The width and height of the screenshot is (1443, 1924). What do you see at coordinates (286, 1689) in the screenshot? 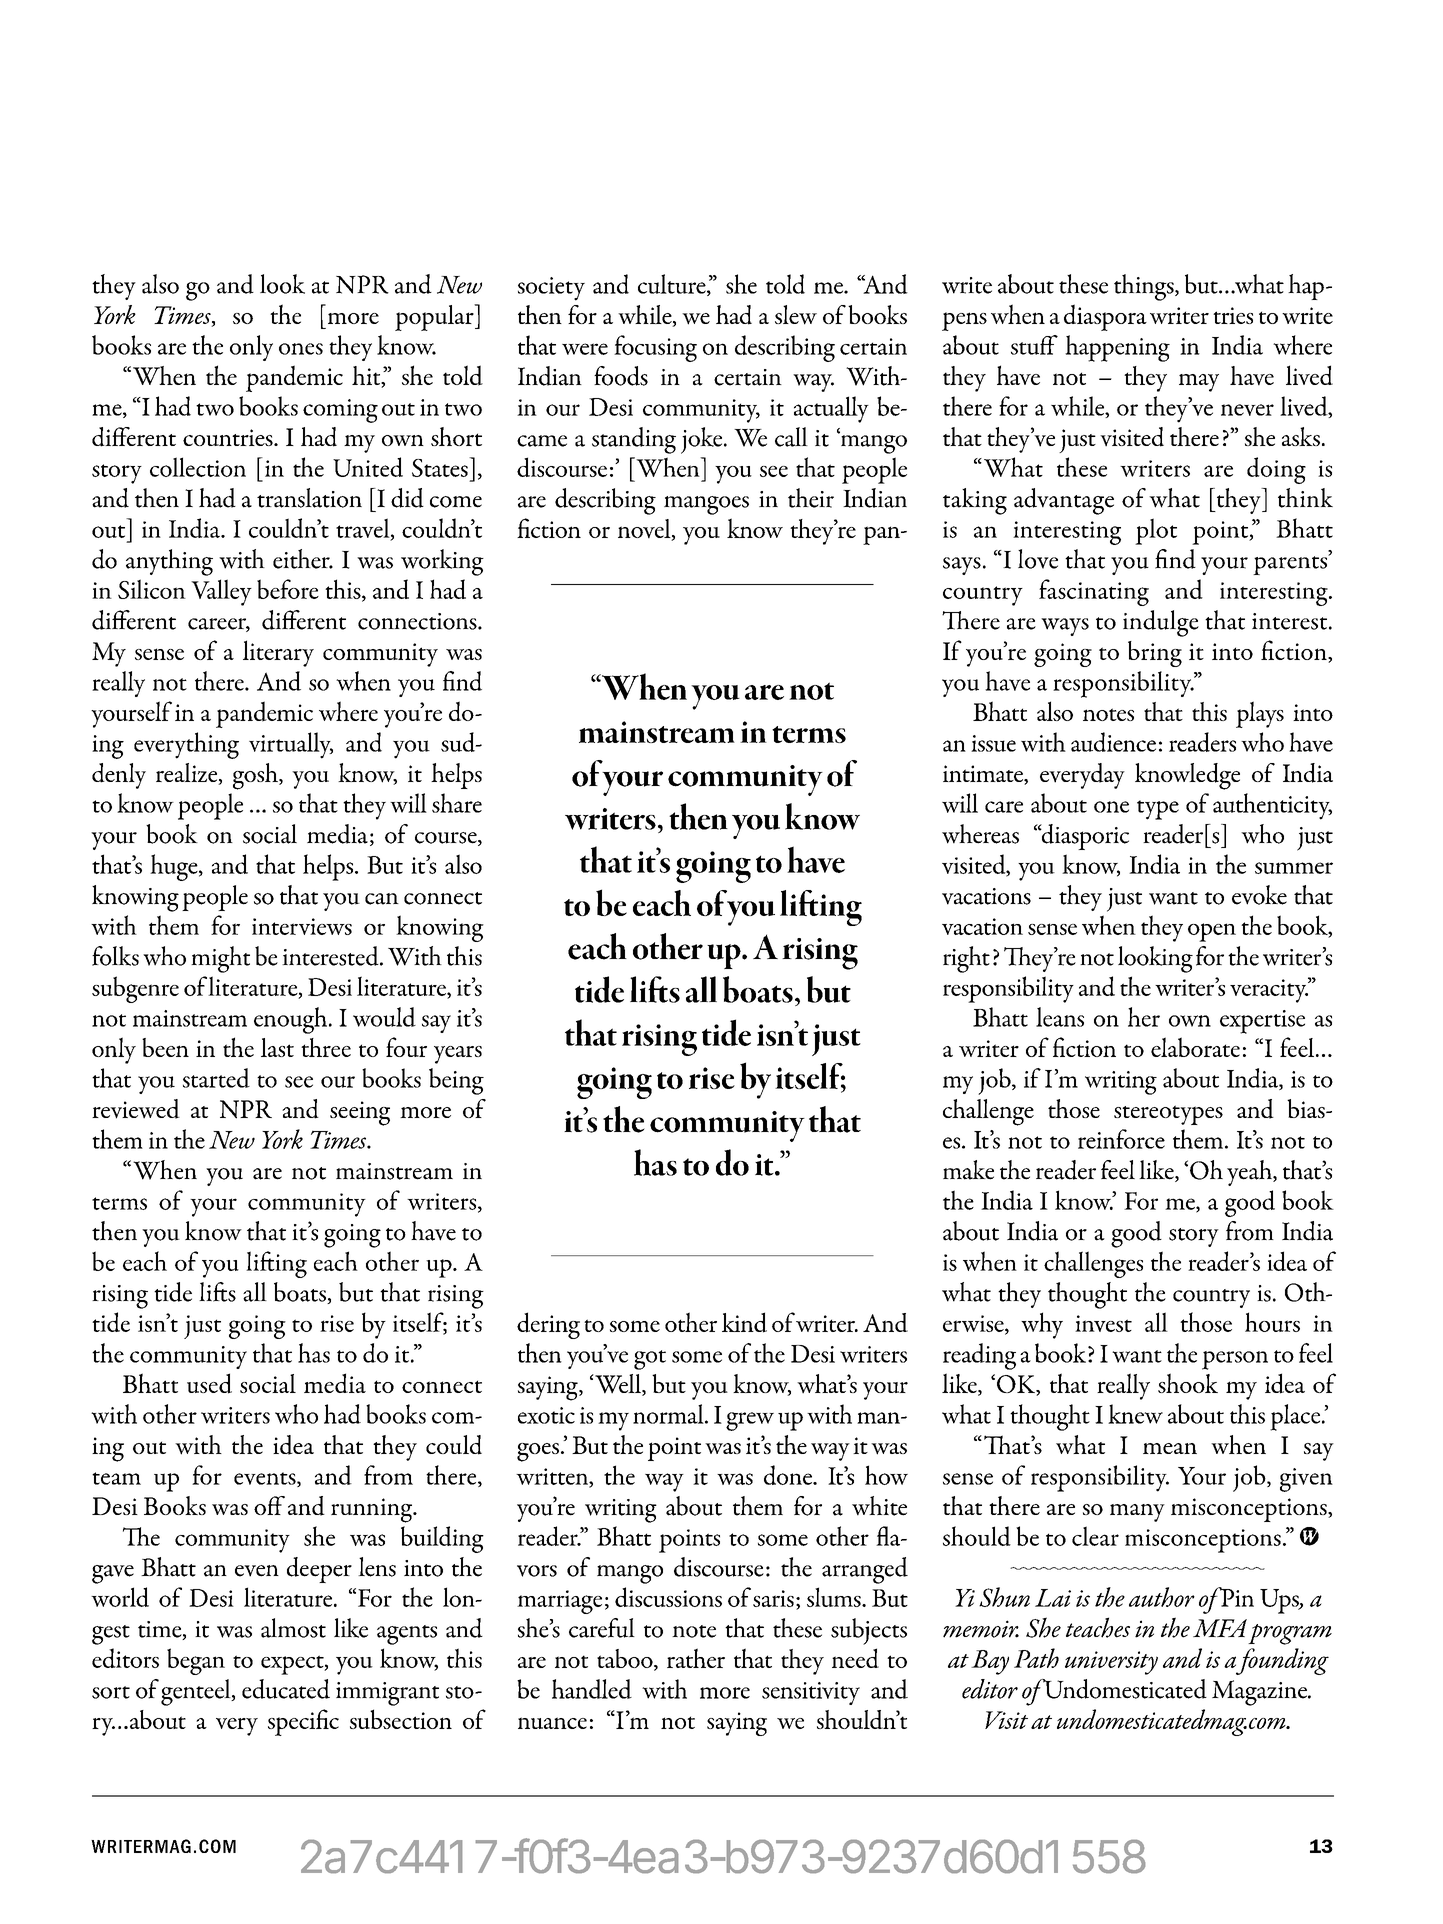
I see `educated` at bounding box center [286, 1689].
